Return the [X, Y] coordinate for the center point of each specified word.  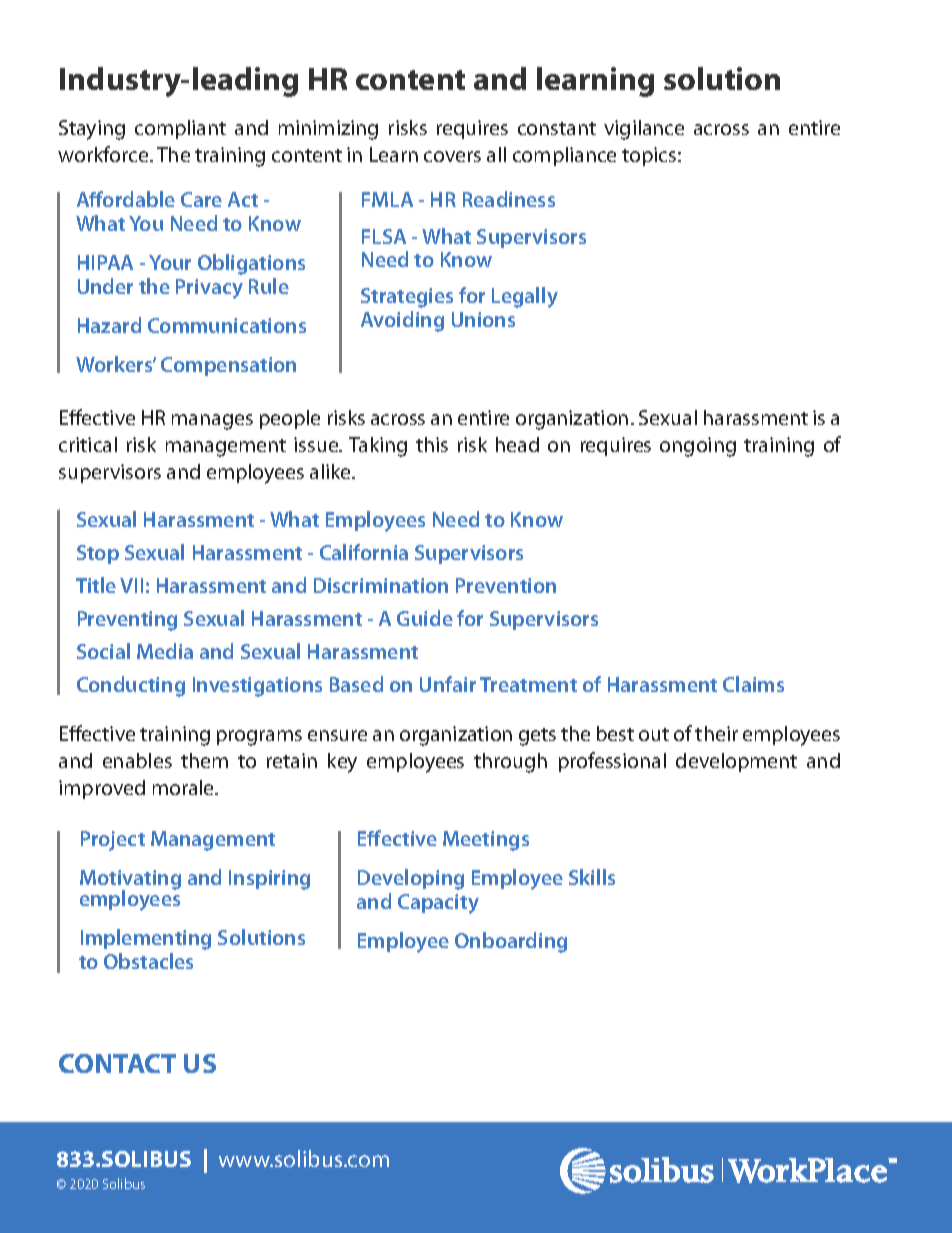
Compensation [228, 366]
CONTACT [117, 1063]
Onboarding [511, 942]
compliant [180, 129]
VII [131, 585]
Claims [753, 684]
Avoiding [402, 321]
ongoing [698, 447]
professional [612, 762]
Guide [425, 618]
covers [452, 156]
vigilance [644, 130]
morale [184, 787]
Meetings [486, 841]
